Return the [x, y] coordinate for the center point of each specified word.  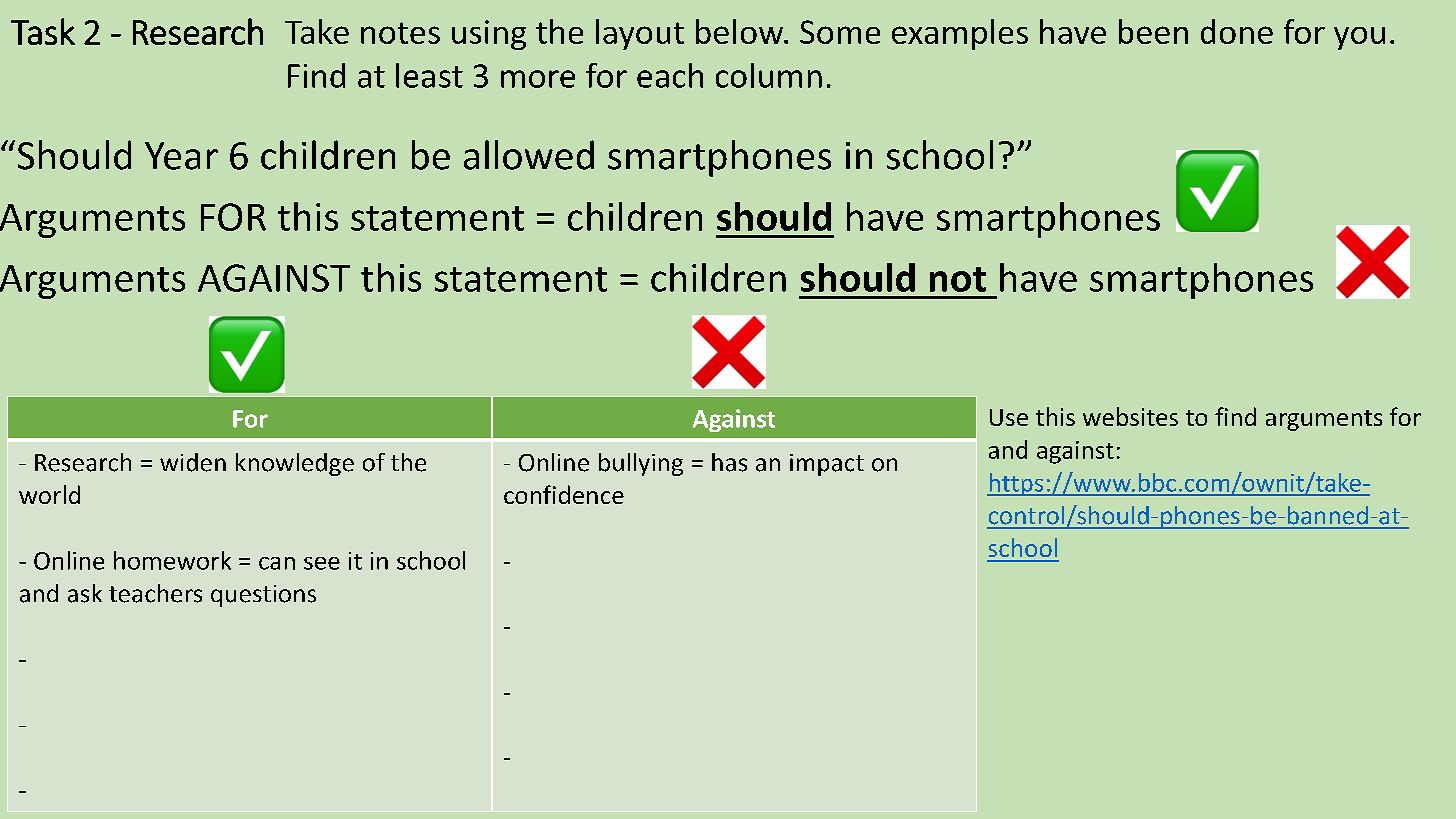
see [322, 563]
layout [640, 34]
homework [172, 560]
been [1153, 31]
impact [827, 465]
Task [43, 31]
